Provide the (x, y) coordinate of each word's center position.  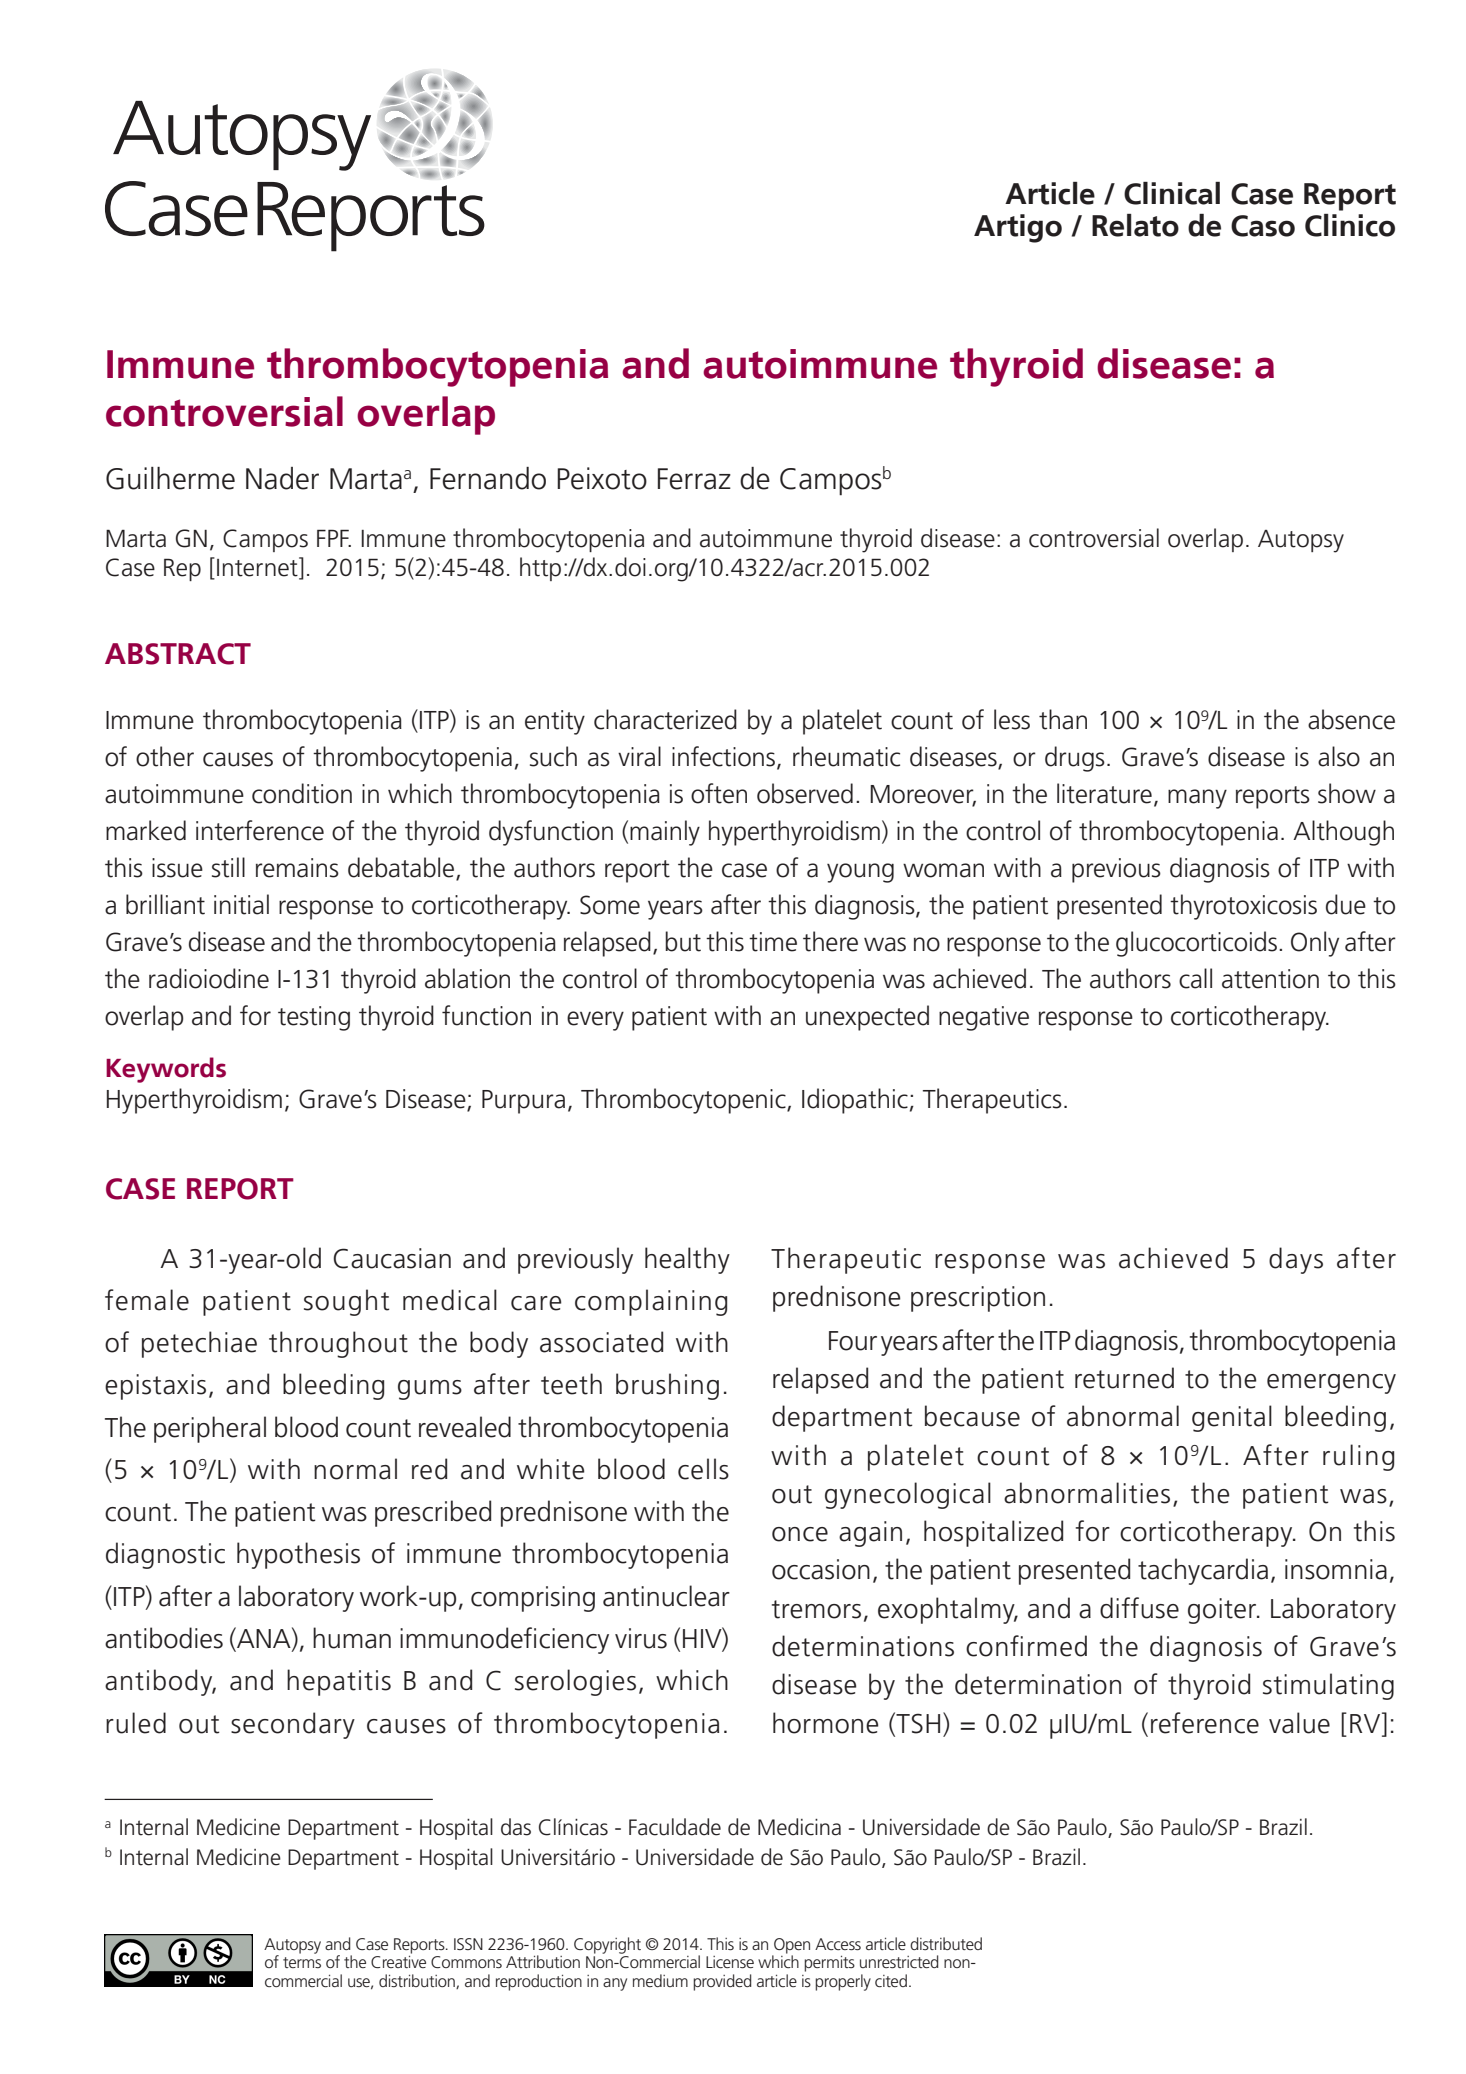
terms (302, 1962)
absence (1351, 719)
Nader (282, 478)
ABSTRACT (178, 654)
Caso (1263, 226)
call (1195, 978)
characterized (665, 719)
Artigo (1018, 228)
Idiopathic (855, 1101)
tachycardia (1203, 1571)
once (800, 1534)
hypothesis (298, 1555)
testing (314, 1018)
